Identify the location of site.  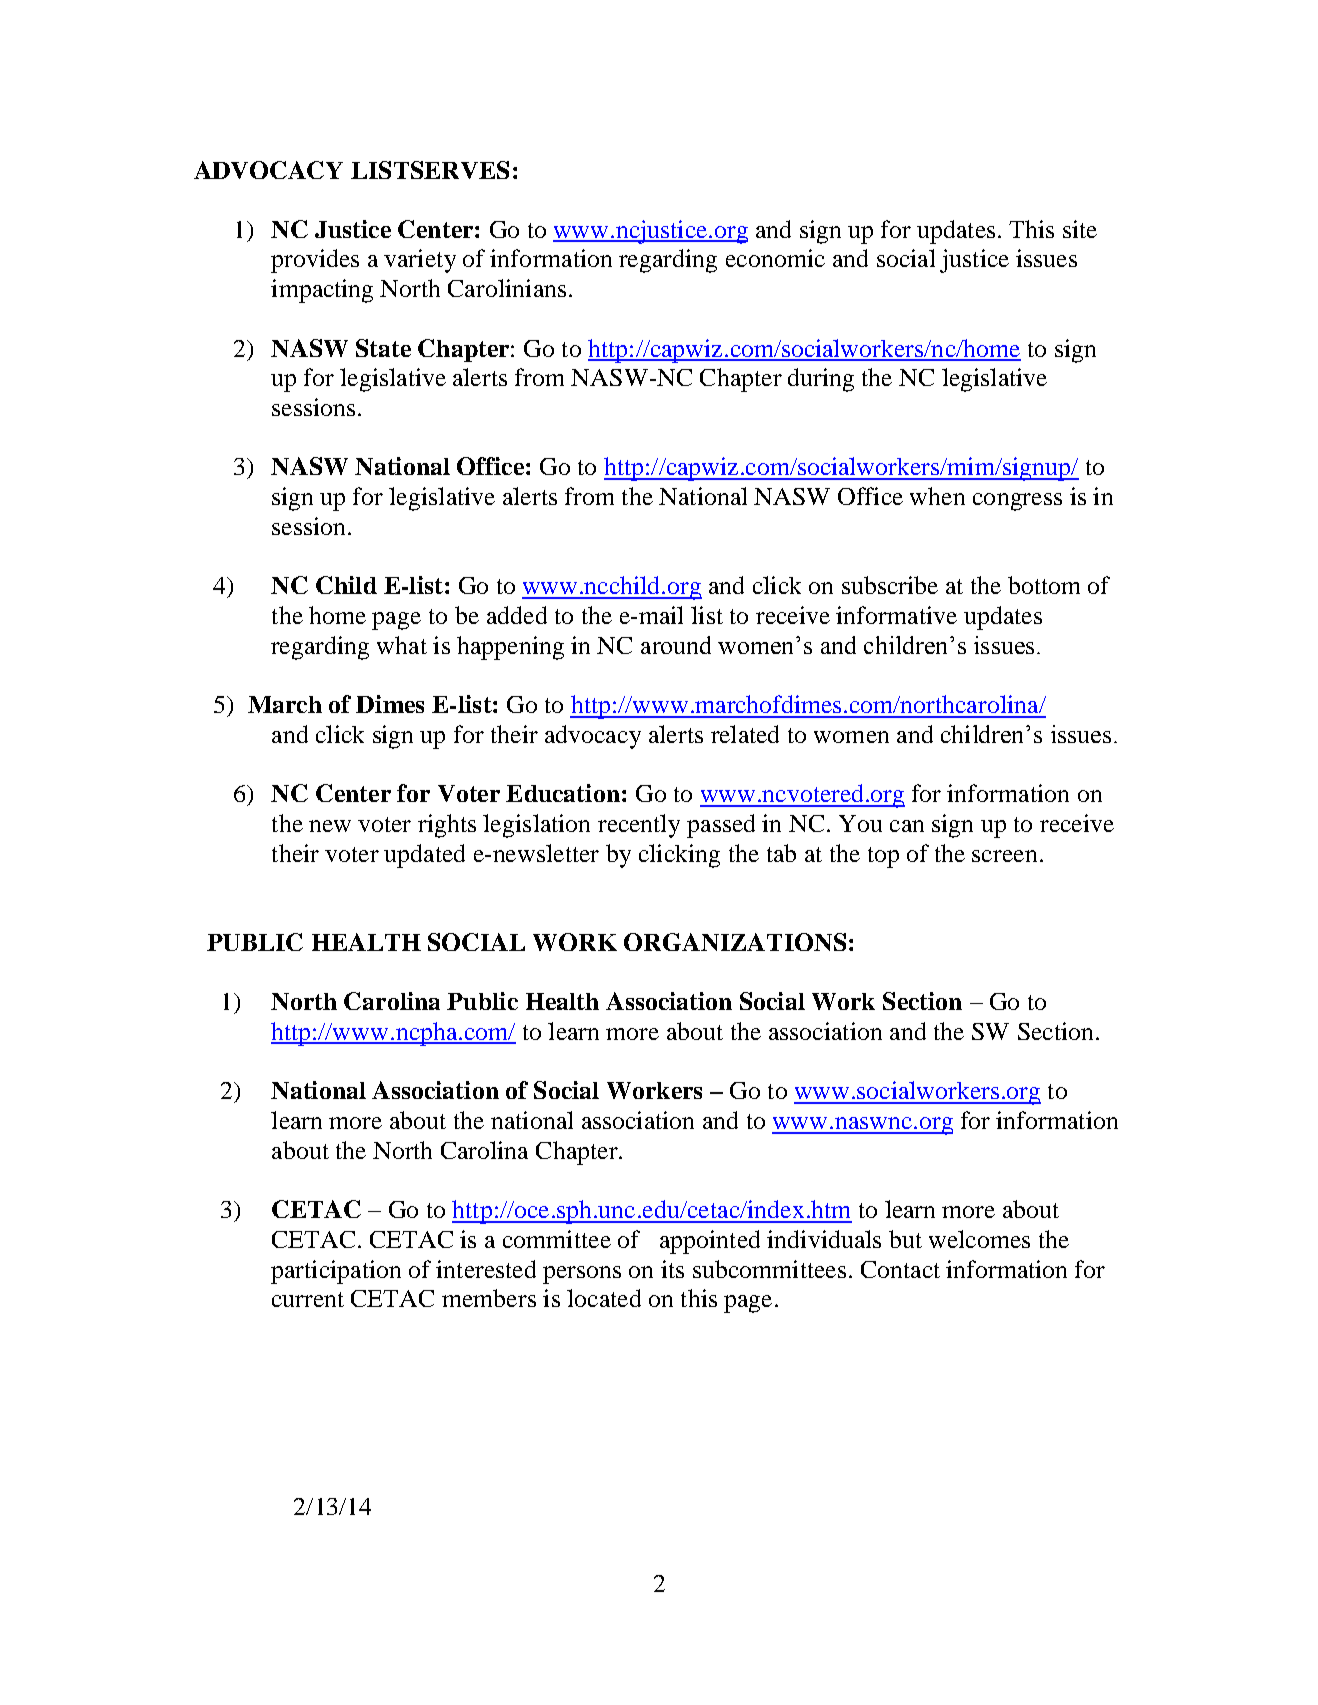
(1080, 229).
